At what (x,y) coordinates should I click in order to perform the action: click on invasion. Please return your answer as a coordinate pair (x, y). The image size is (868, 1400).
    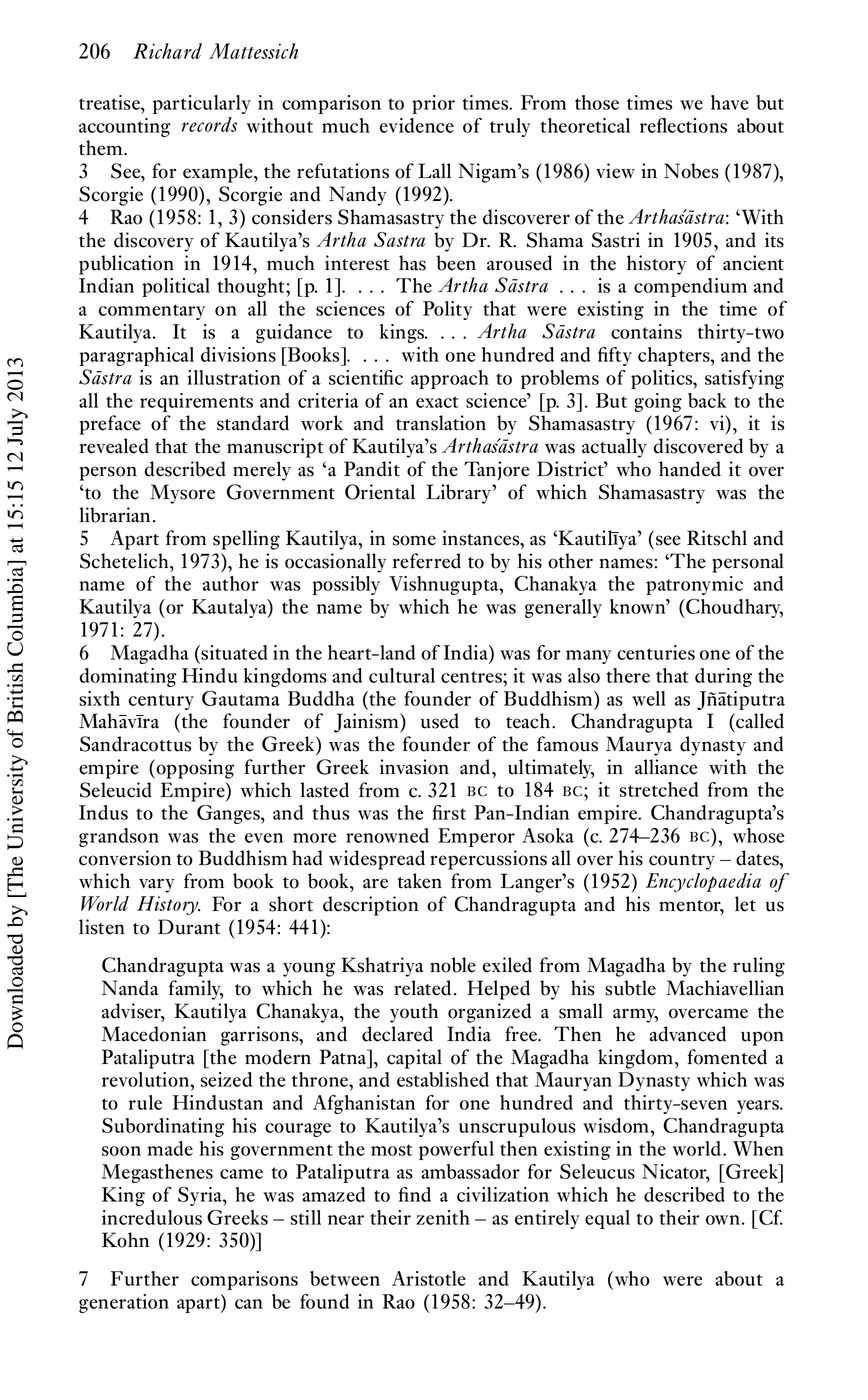
    Looking at the image, I should click on (414, 767).
